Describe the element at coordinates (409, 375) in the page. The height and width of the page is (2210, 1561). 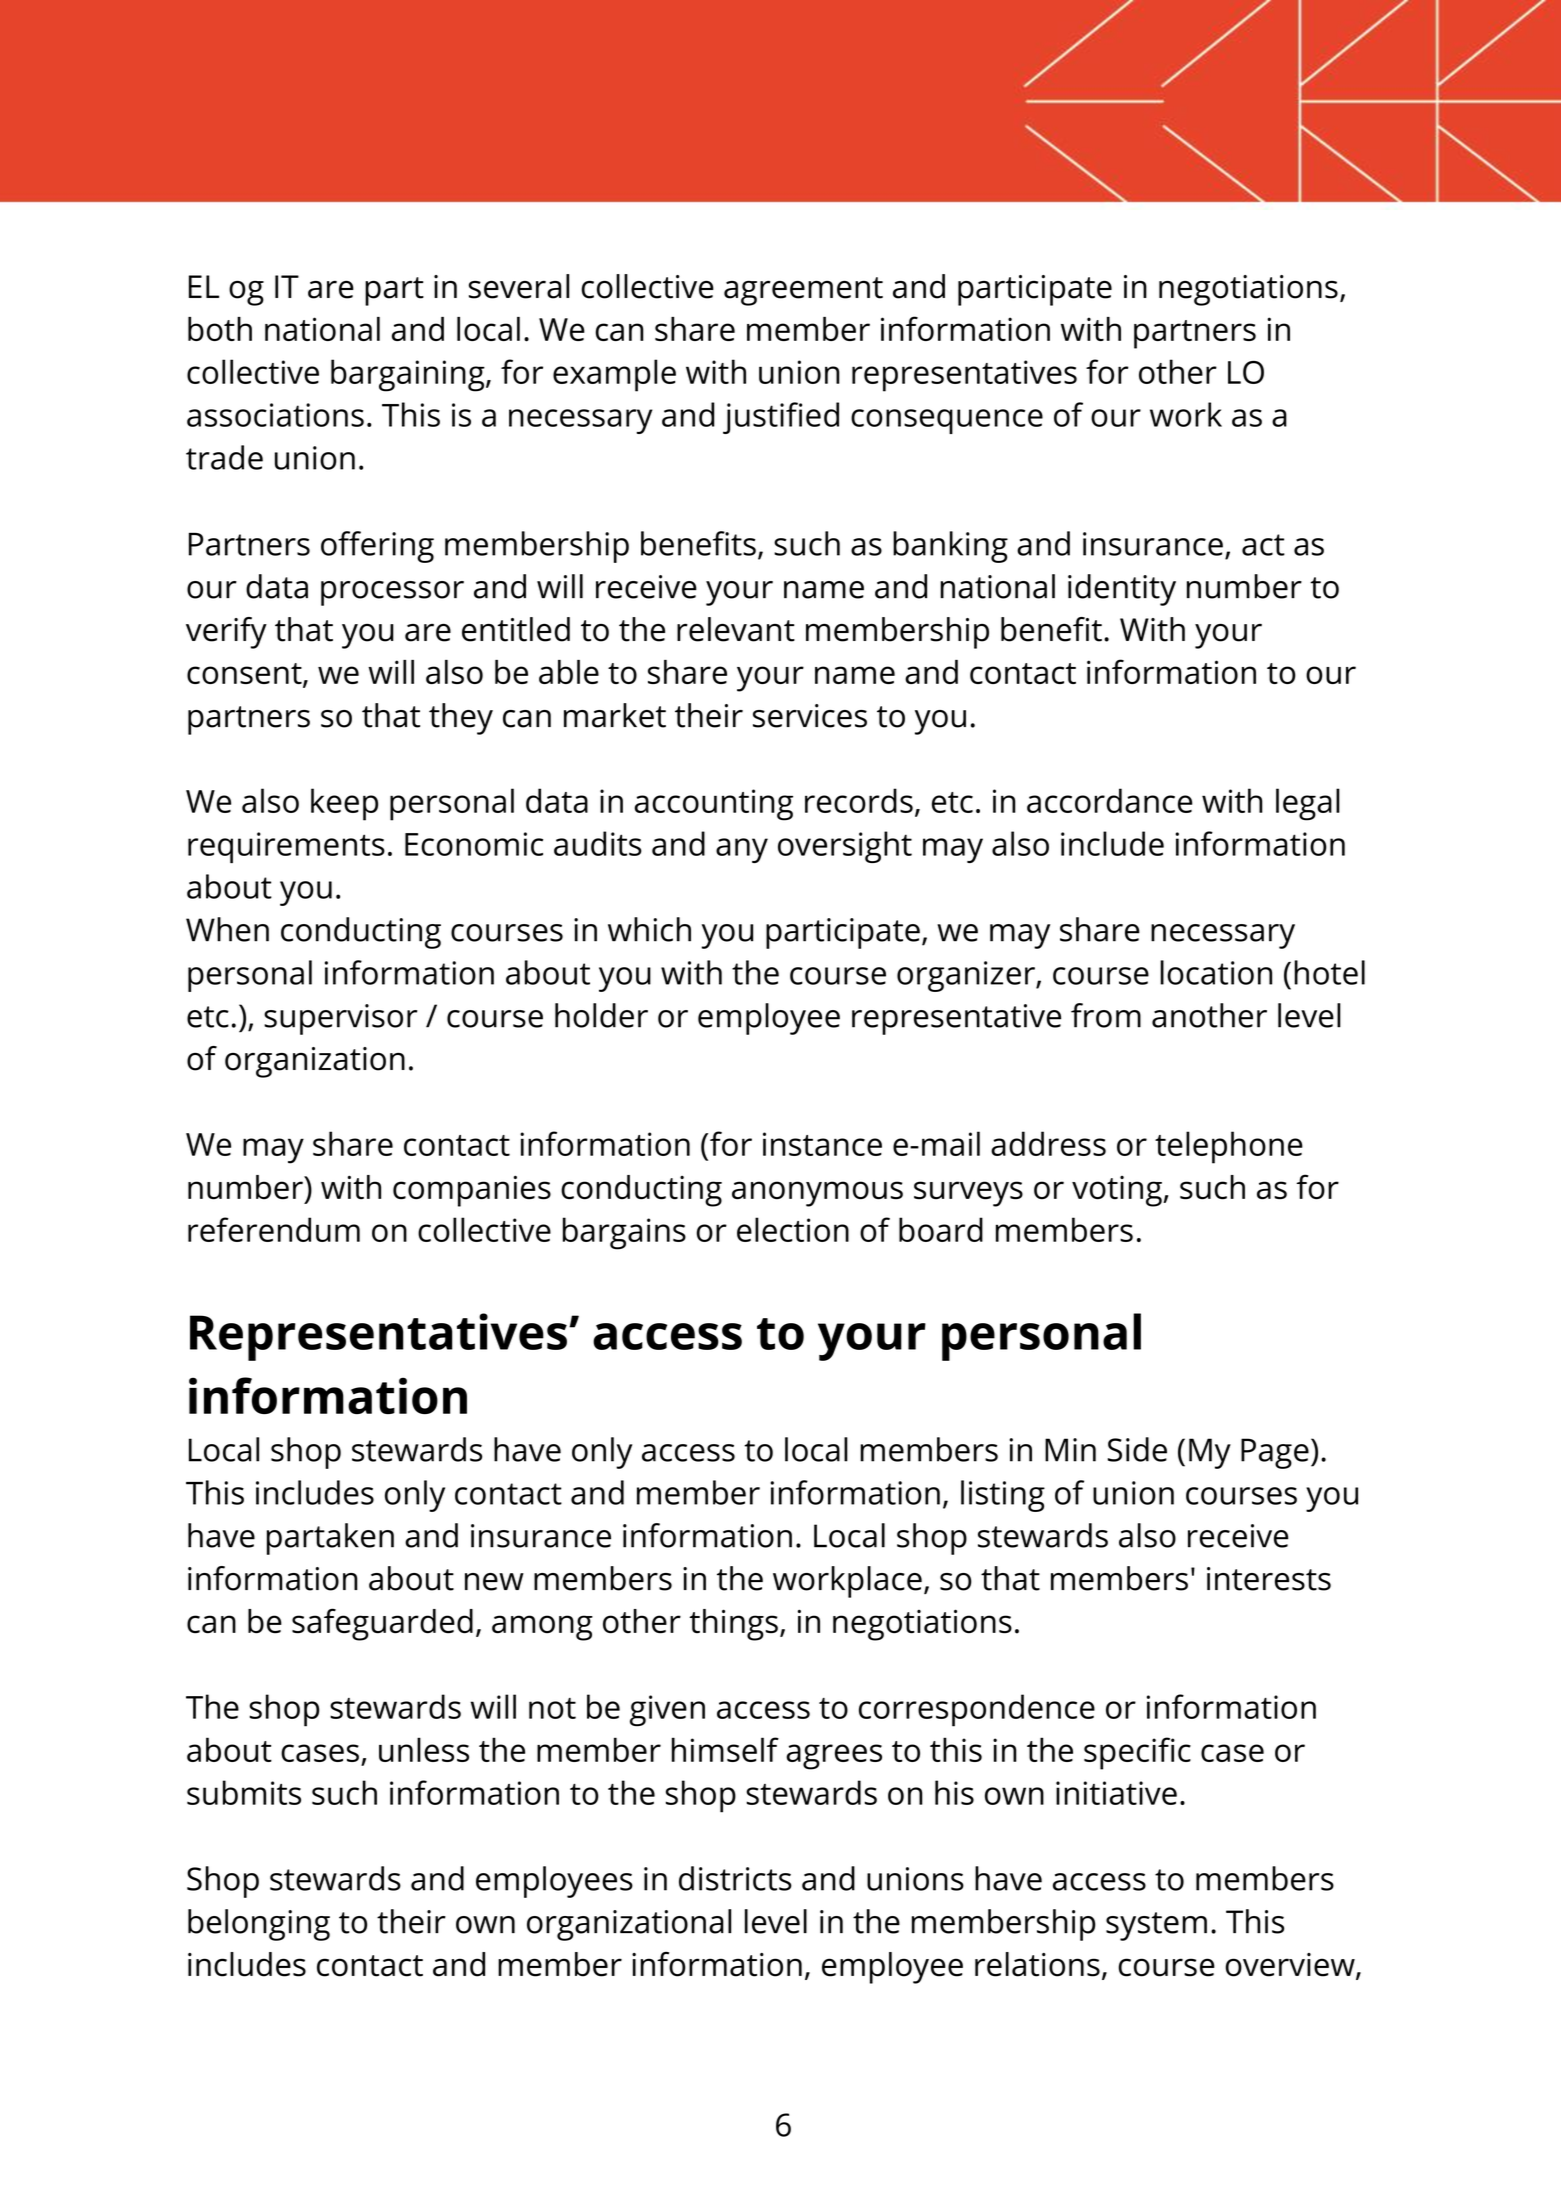
I see `bargaining` at that location.
